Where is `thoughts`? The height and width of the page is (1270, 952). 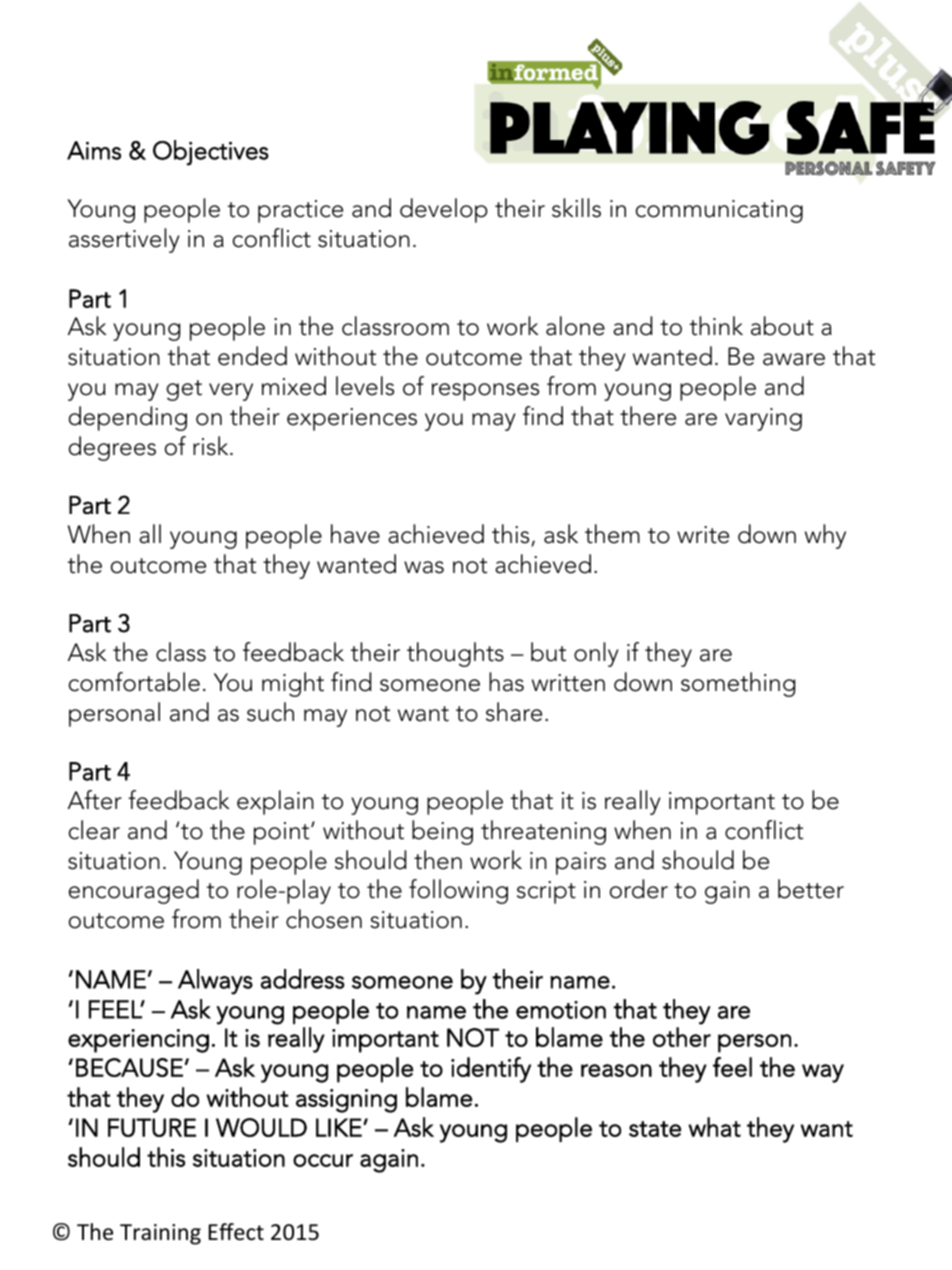 thoughts is located at coordinates (455, 654).
